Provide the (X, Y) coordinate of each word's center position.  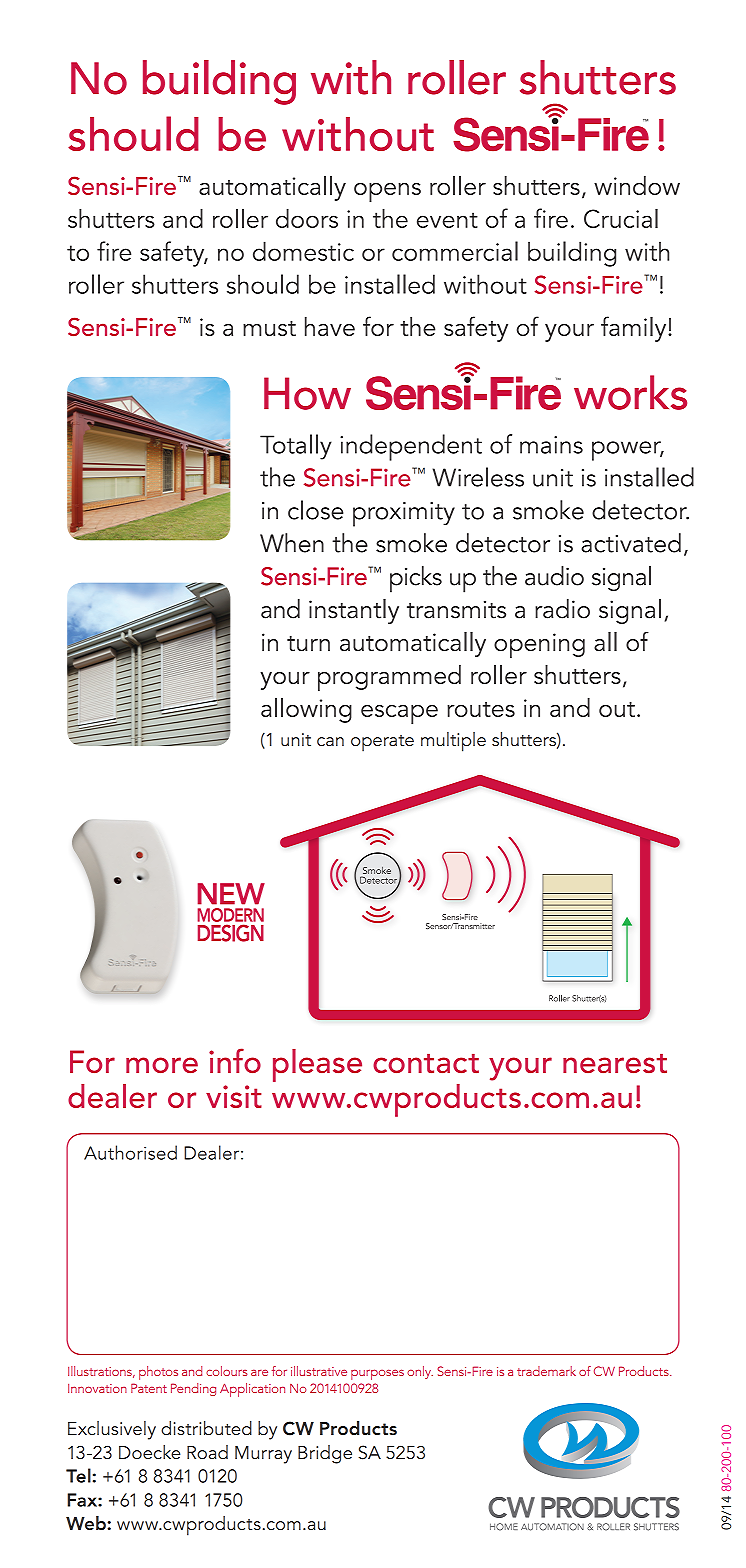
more (162, 1065)
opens (387, 192)
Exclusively (112, 1430)
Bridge (325, 1454)
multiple (453, 742)
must (269, 328)
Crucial (621, 218)
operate (382, 743)
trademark (546, 1371)
